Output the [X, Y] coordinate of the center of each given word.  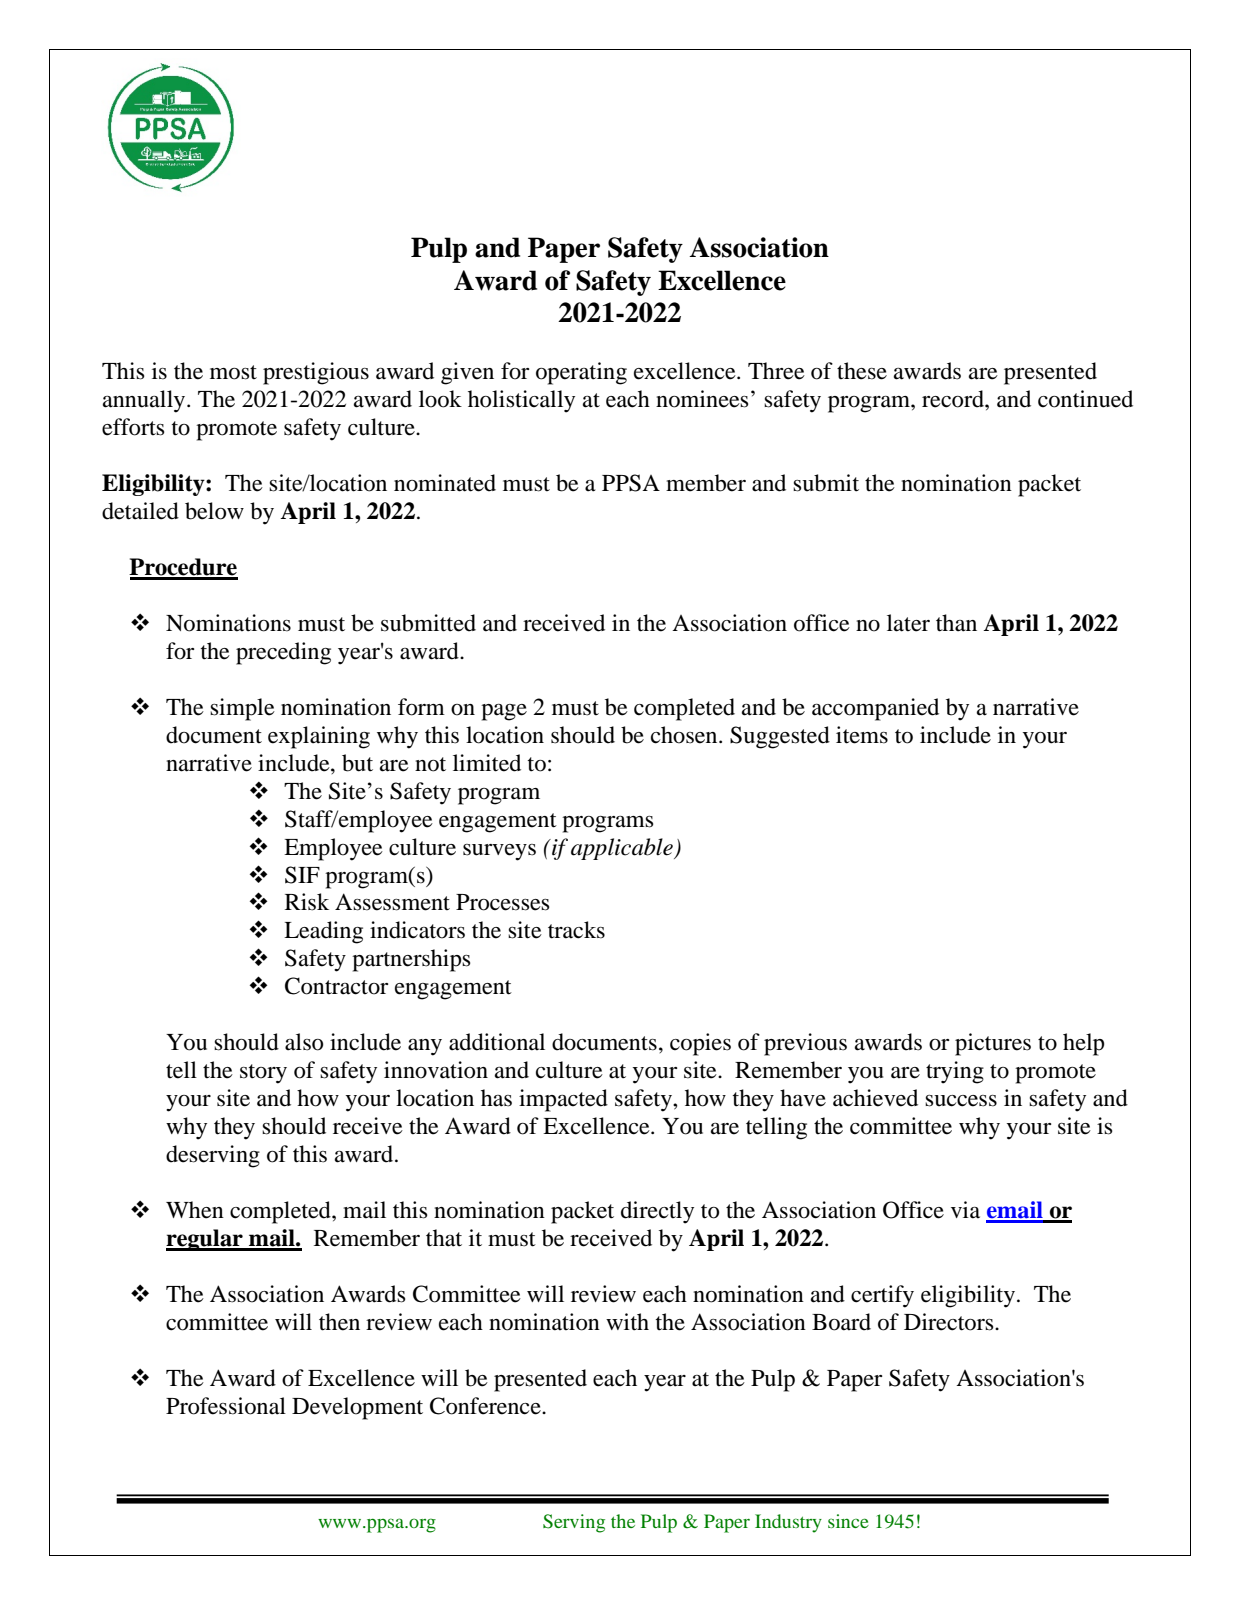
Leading [323, 932]
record [954, 399]
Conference [486, 1406]
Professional [226, 1406]
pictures [993, 1044]
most [233, 372]
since [848, 1521]
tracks [576, 930]
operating [581, 373]
